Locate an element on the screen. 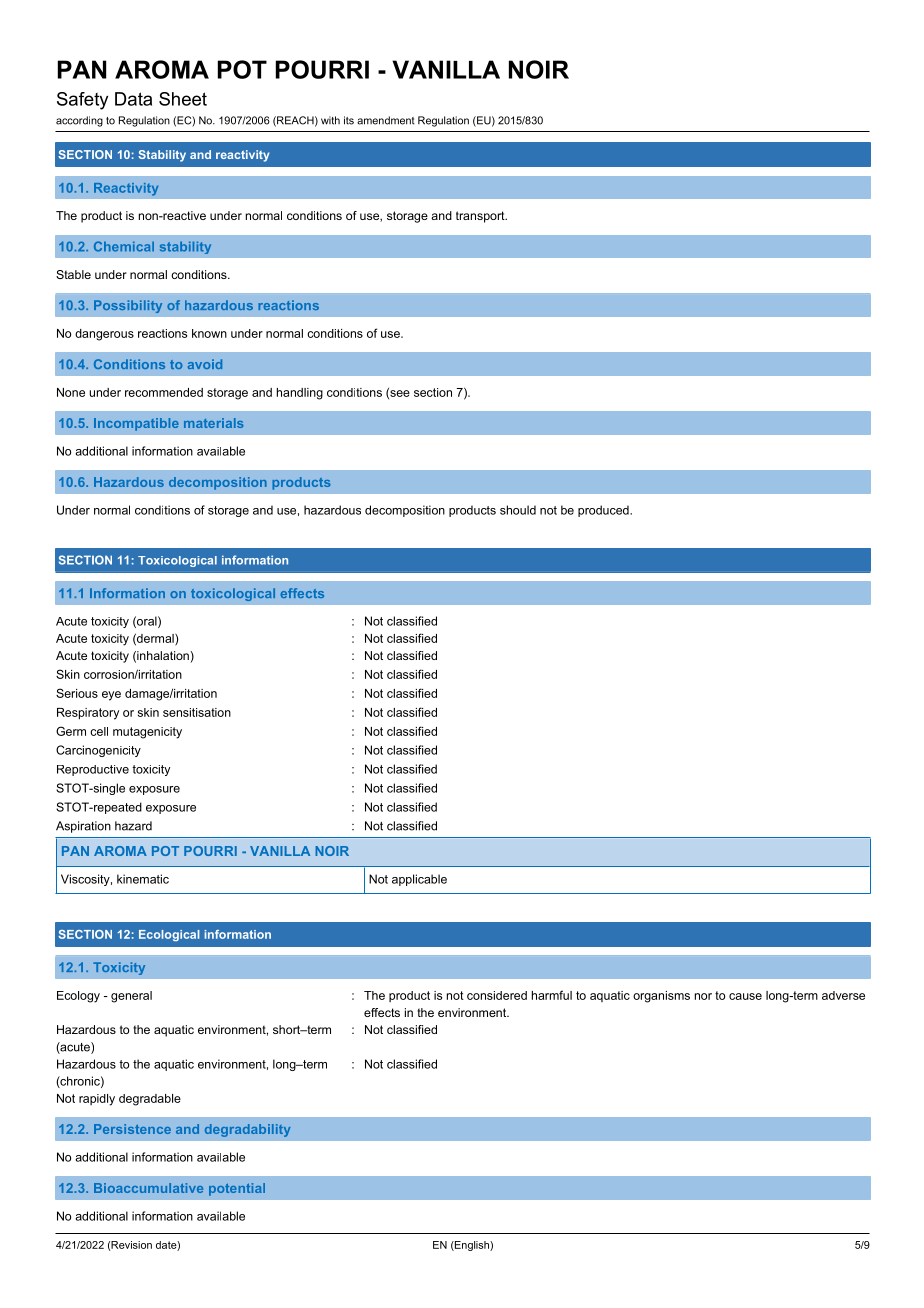 Image resolution: width=924 pixels, height=1308 pixels. potential is located at coordinates (237, 1189).
